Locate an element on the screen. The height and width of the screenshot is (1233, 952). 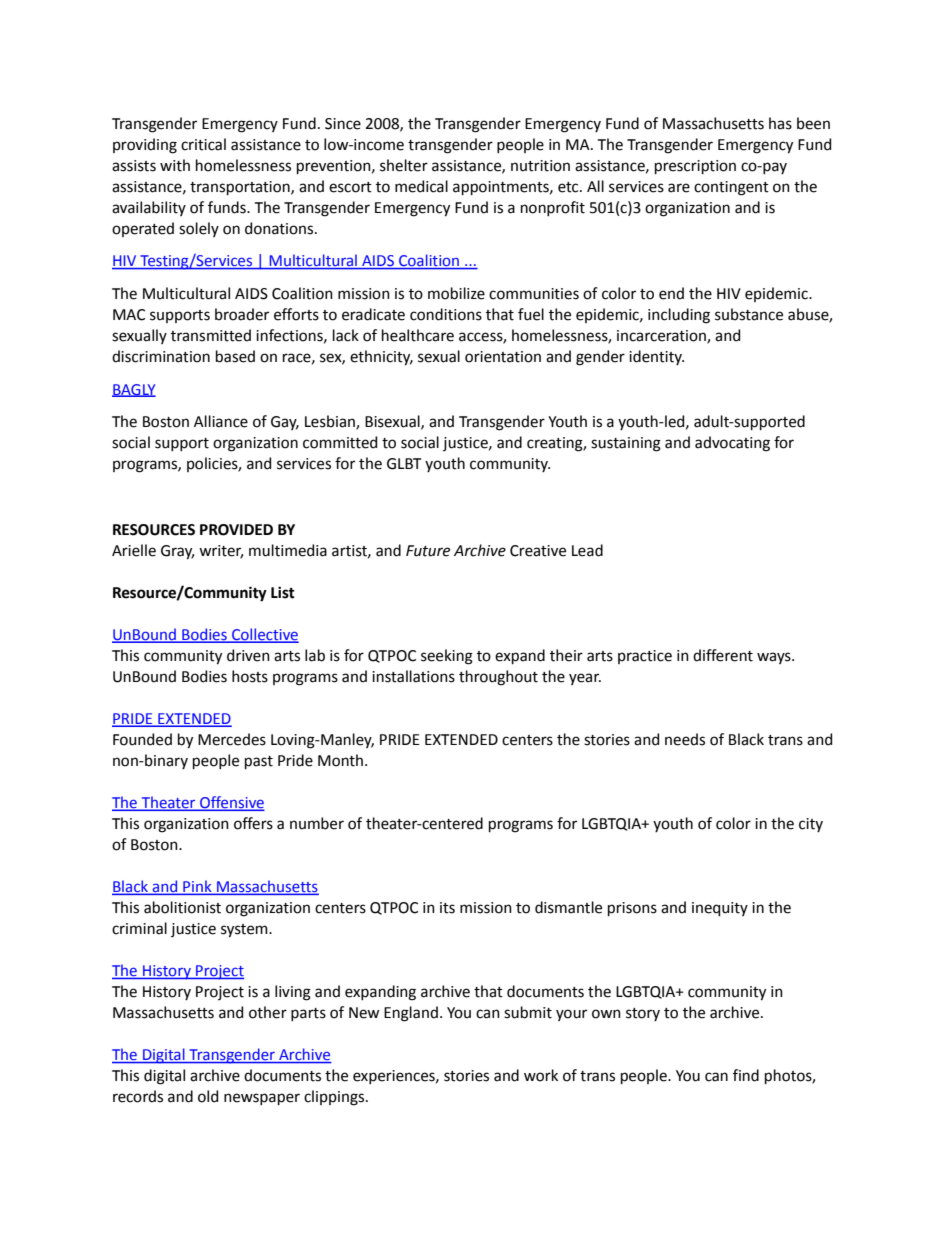
Mercedes is located at coordinates (232, 739).
